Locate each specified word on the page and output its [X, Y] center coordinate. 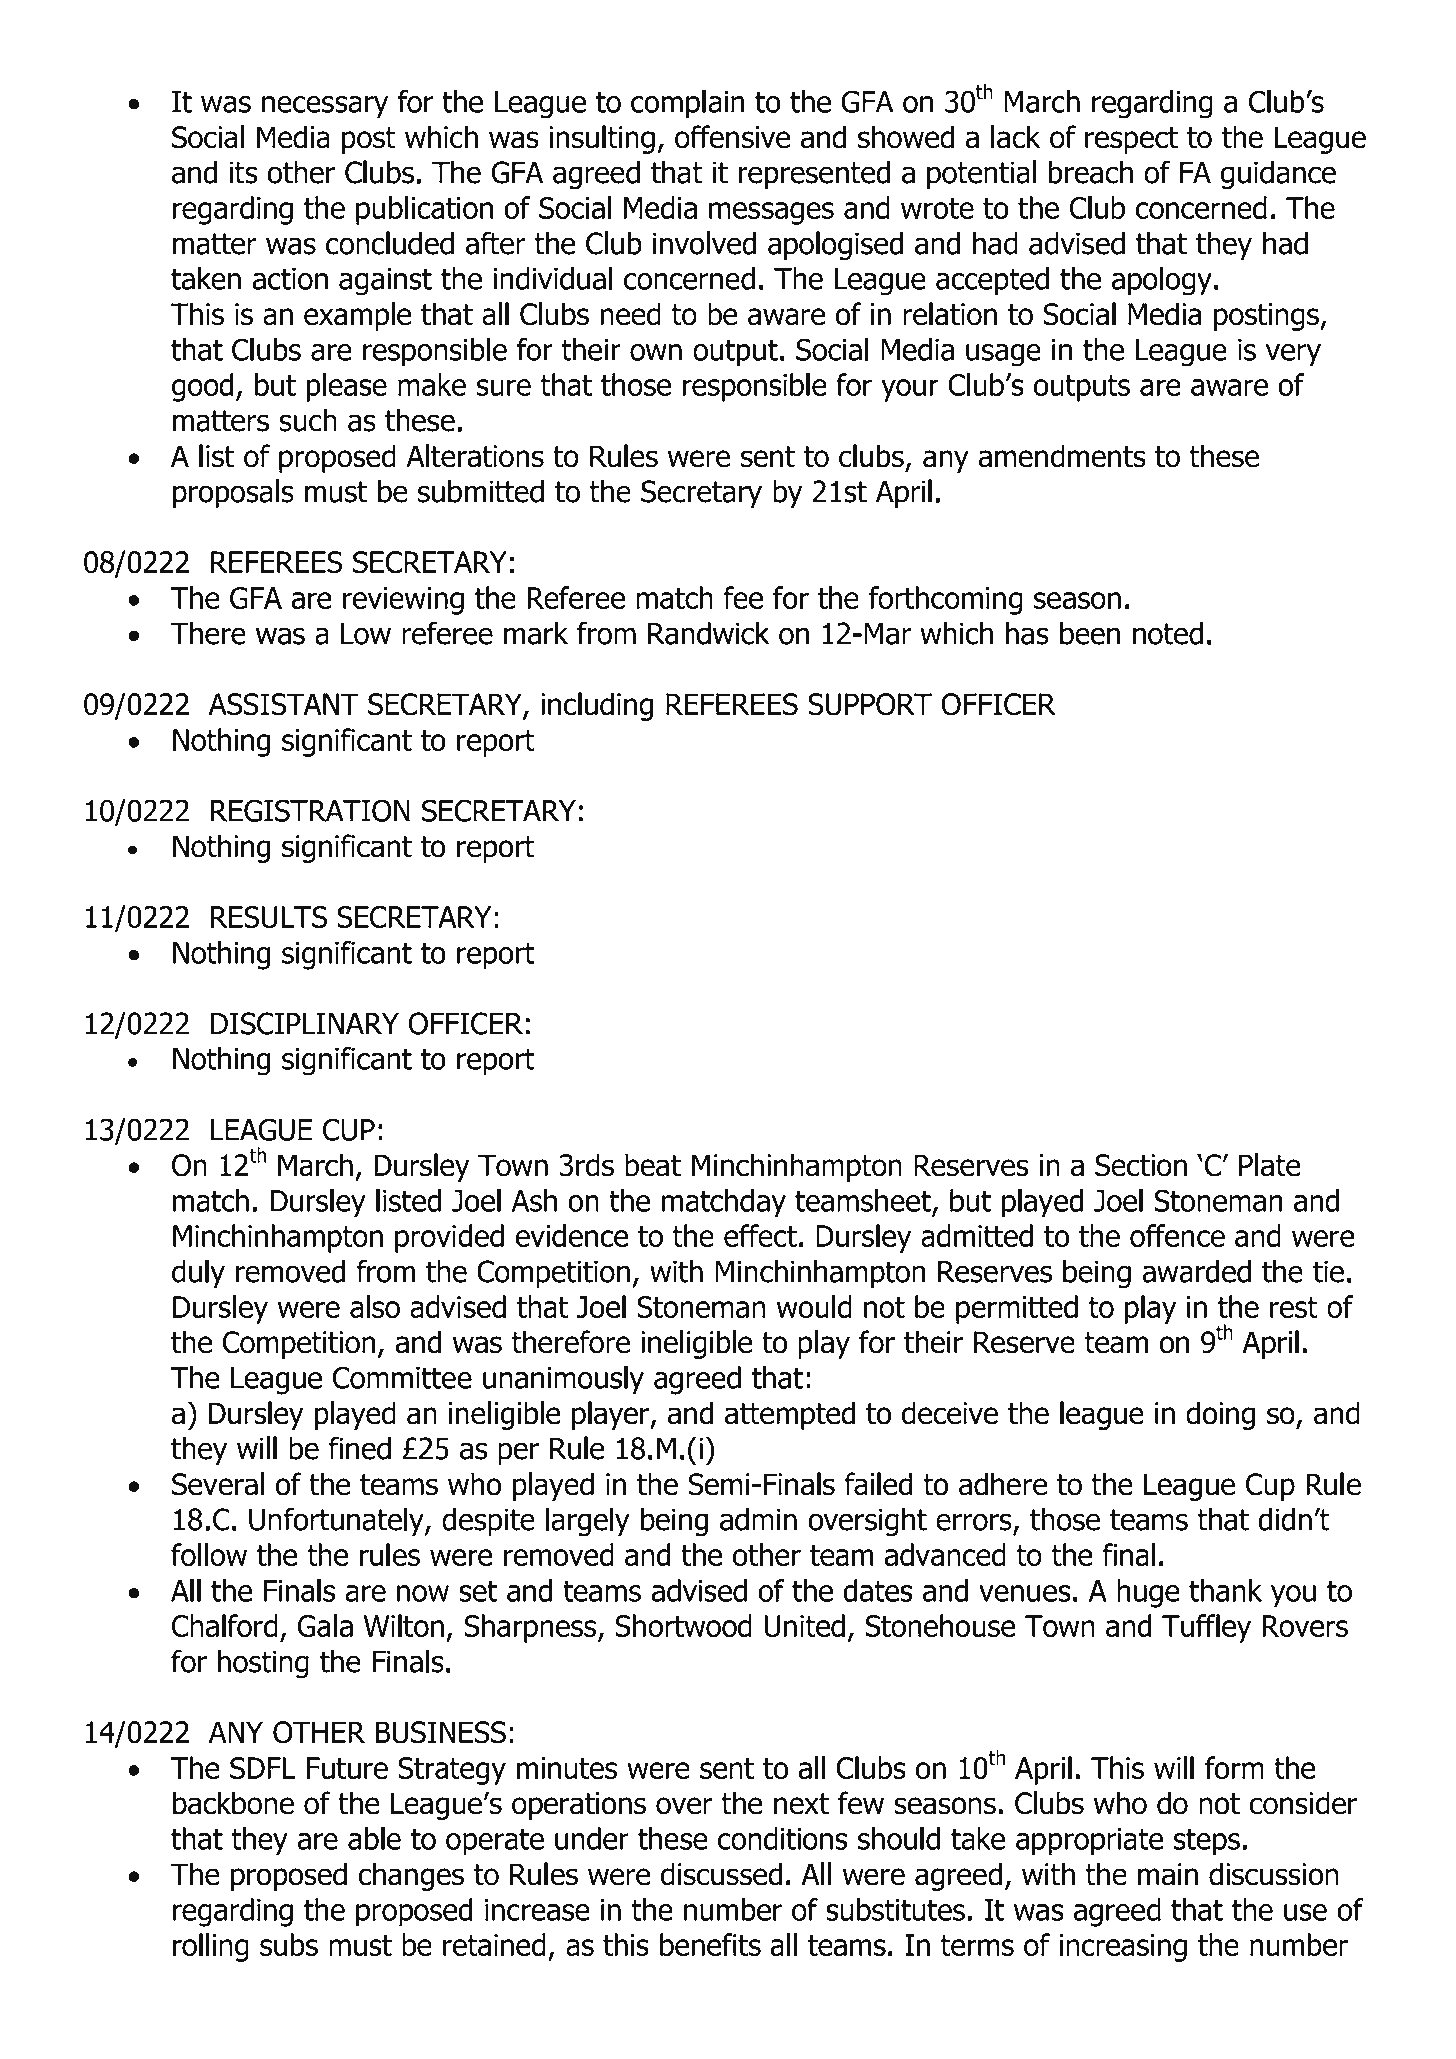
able [374, 1838]
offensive [732, 137]
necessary [325, 107]
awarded [1196, 1271]
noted [1168, 633]
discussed [721, 1874]
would [814, 1306]
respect [1131, 140]
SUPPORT [870, 704]
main [1168, 1874]
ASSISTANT [283, 704]
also [375, 1306]
